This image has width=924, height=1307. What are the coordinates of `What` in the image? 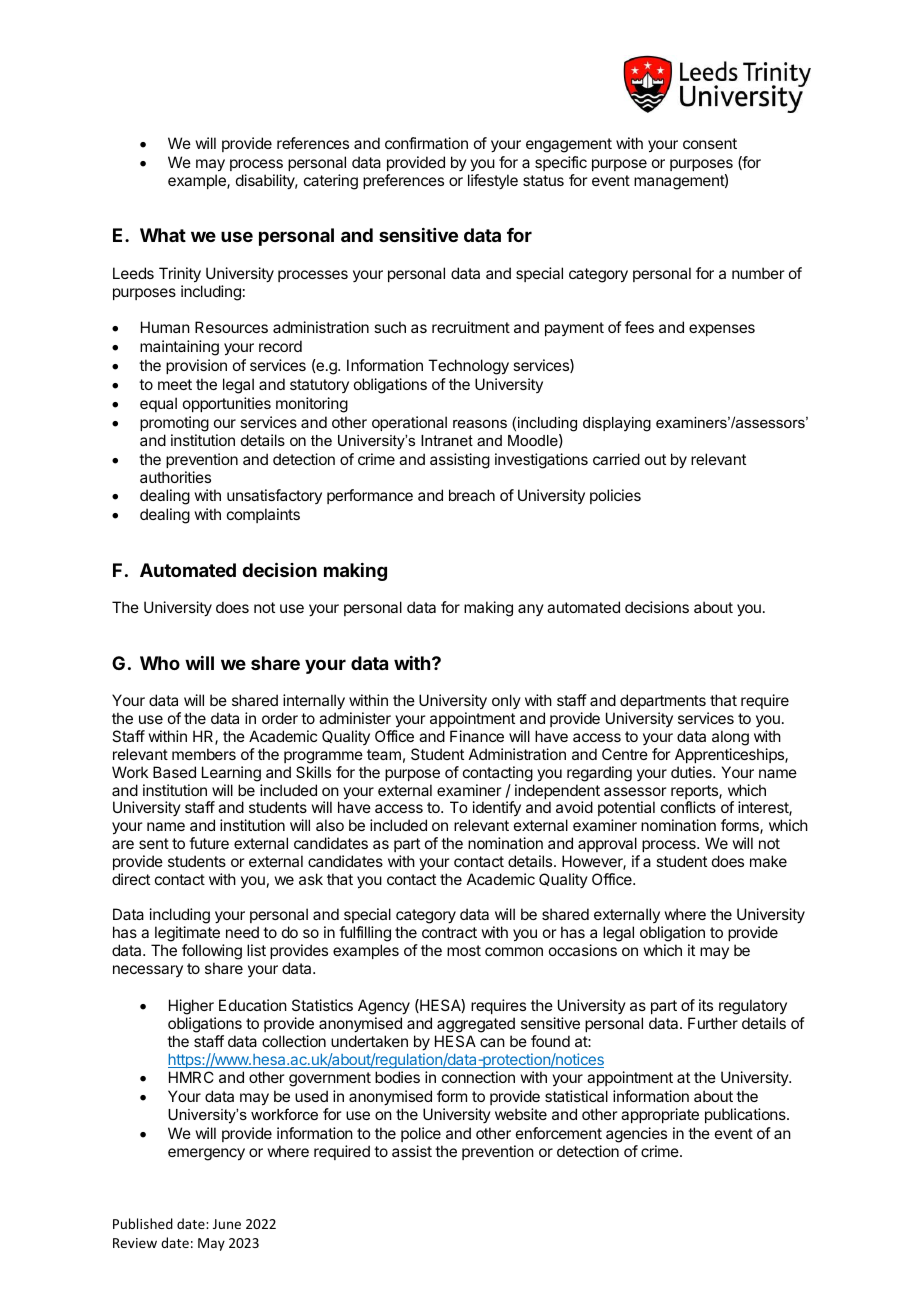 It's located at (163, 235).
